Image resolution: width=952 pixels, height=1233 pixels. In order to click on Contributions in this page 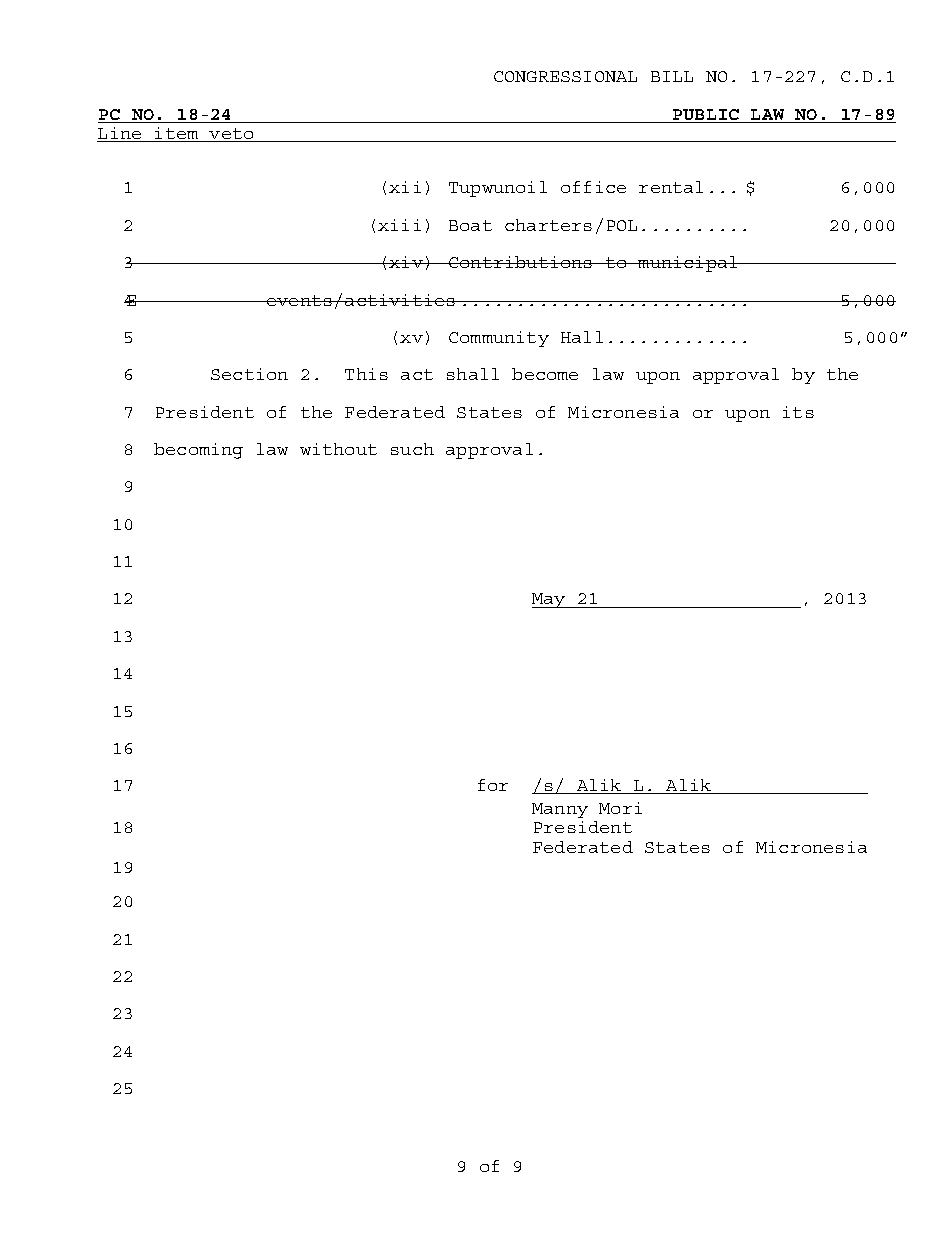, I will do `click(521, 262)`.
